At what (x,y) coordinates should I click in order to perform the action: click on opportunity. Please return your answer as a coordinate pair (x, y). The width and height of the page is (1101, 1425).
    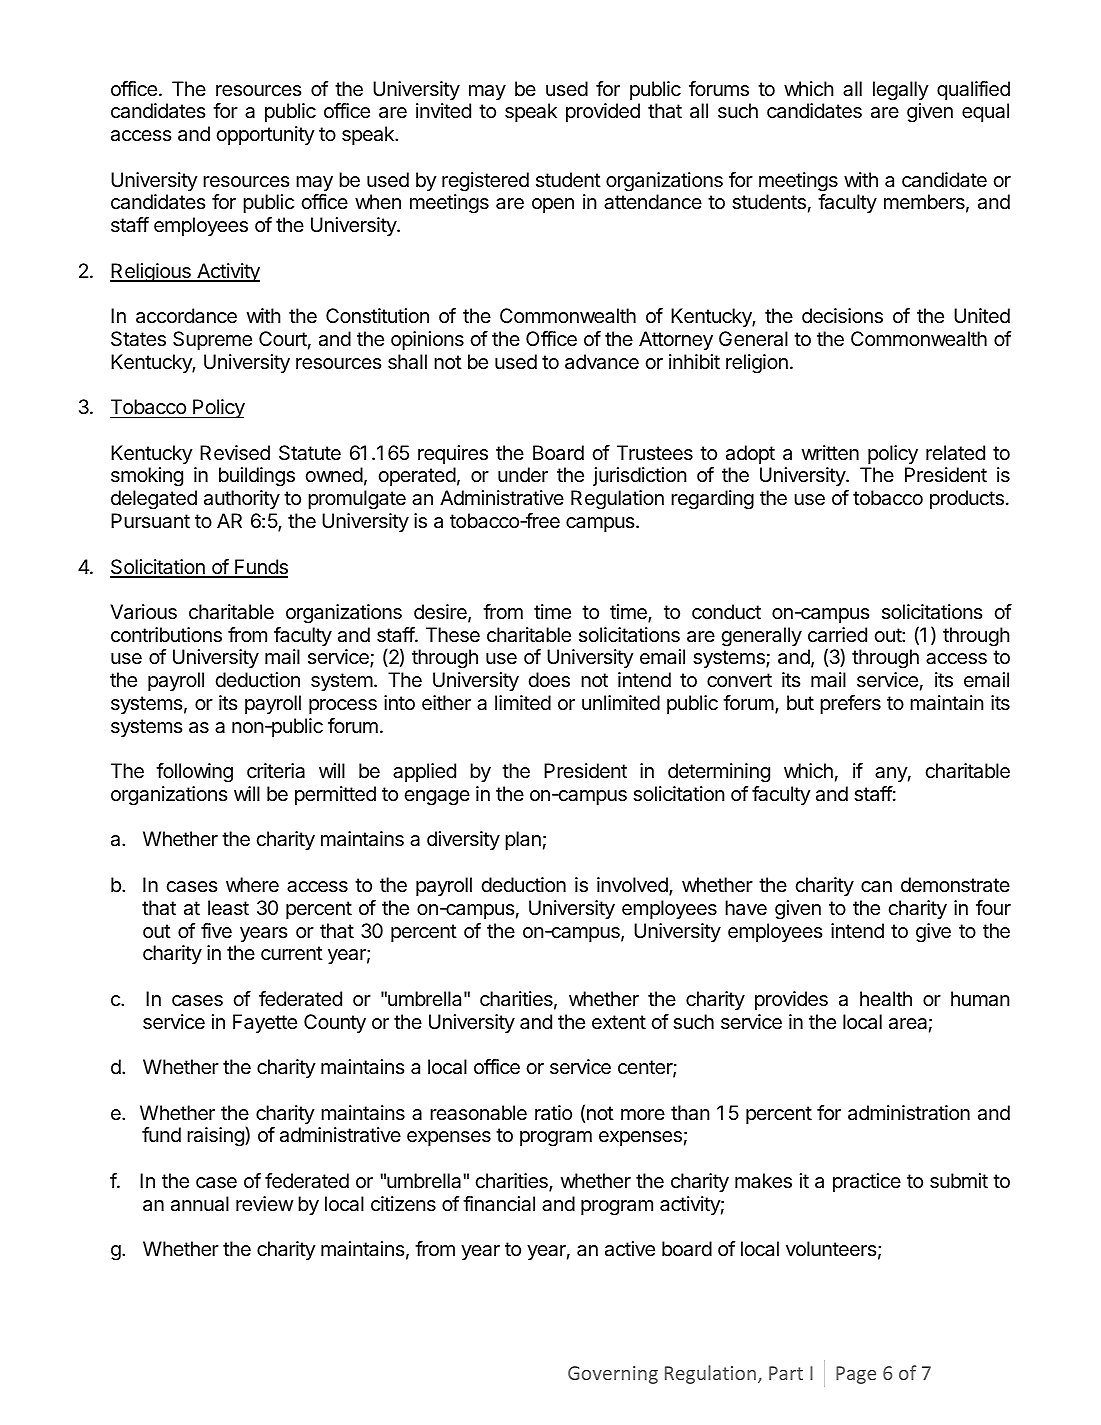
    Looking at the image, I should click on (265, 135).
